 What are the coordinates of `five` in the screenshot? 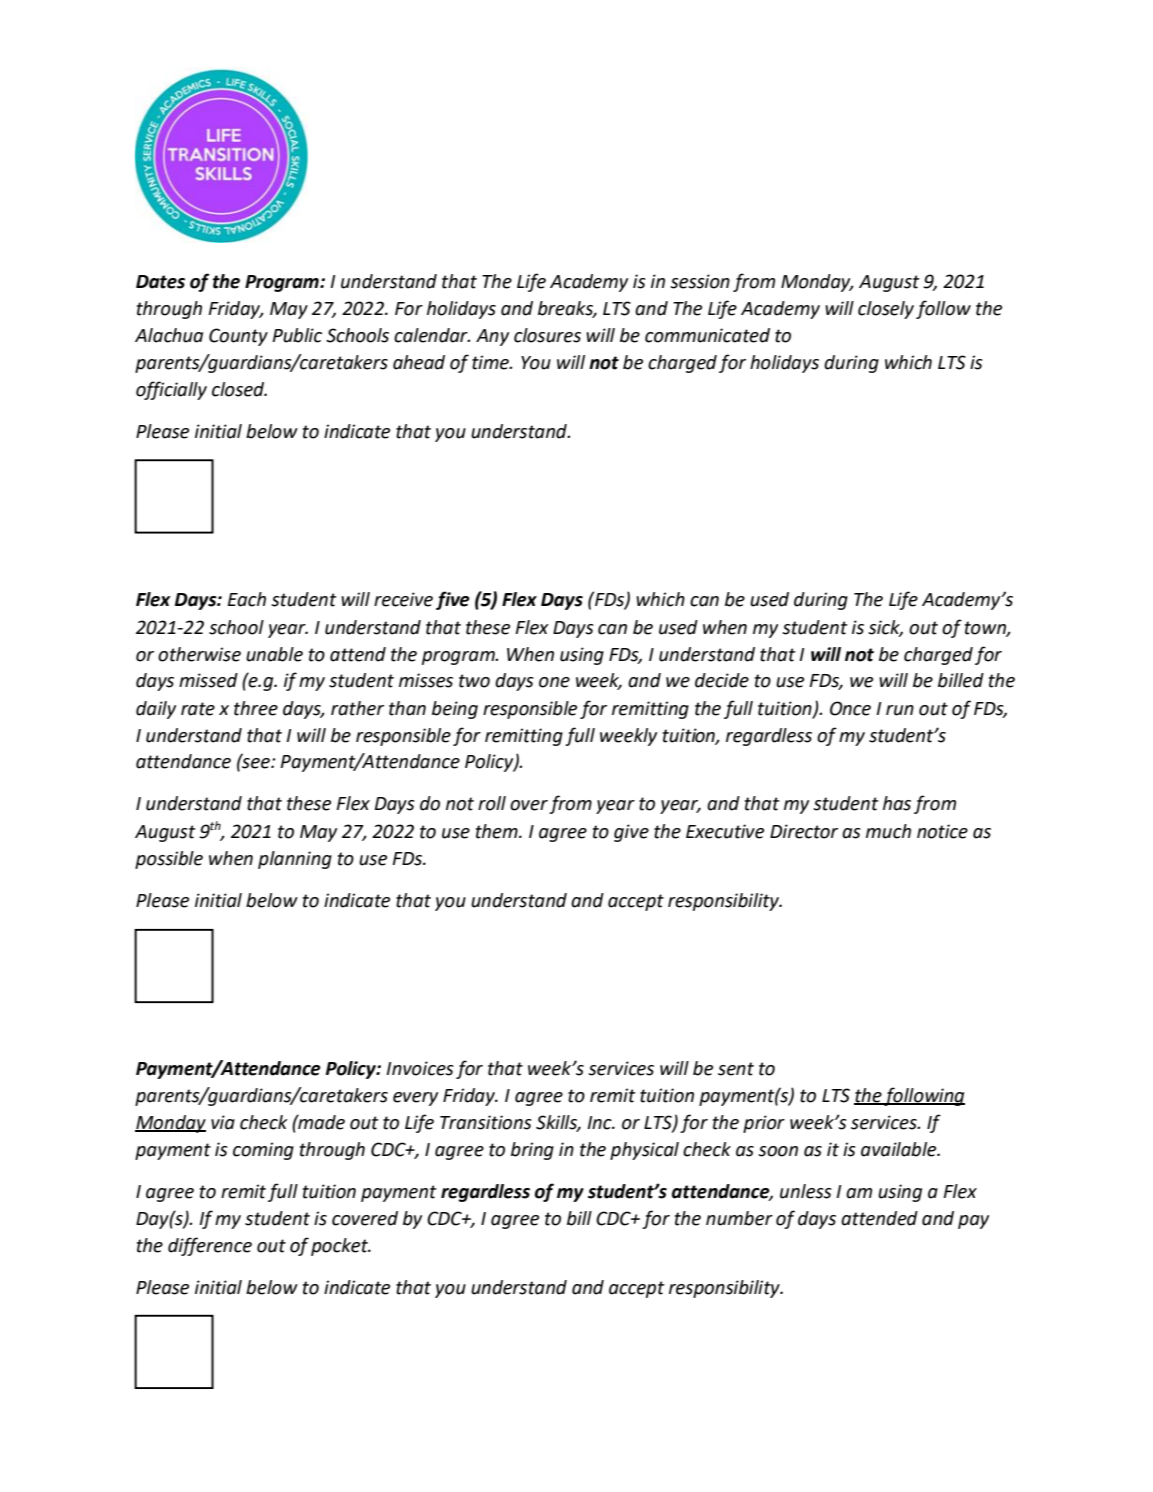 It's located at (453, 600).
